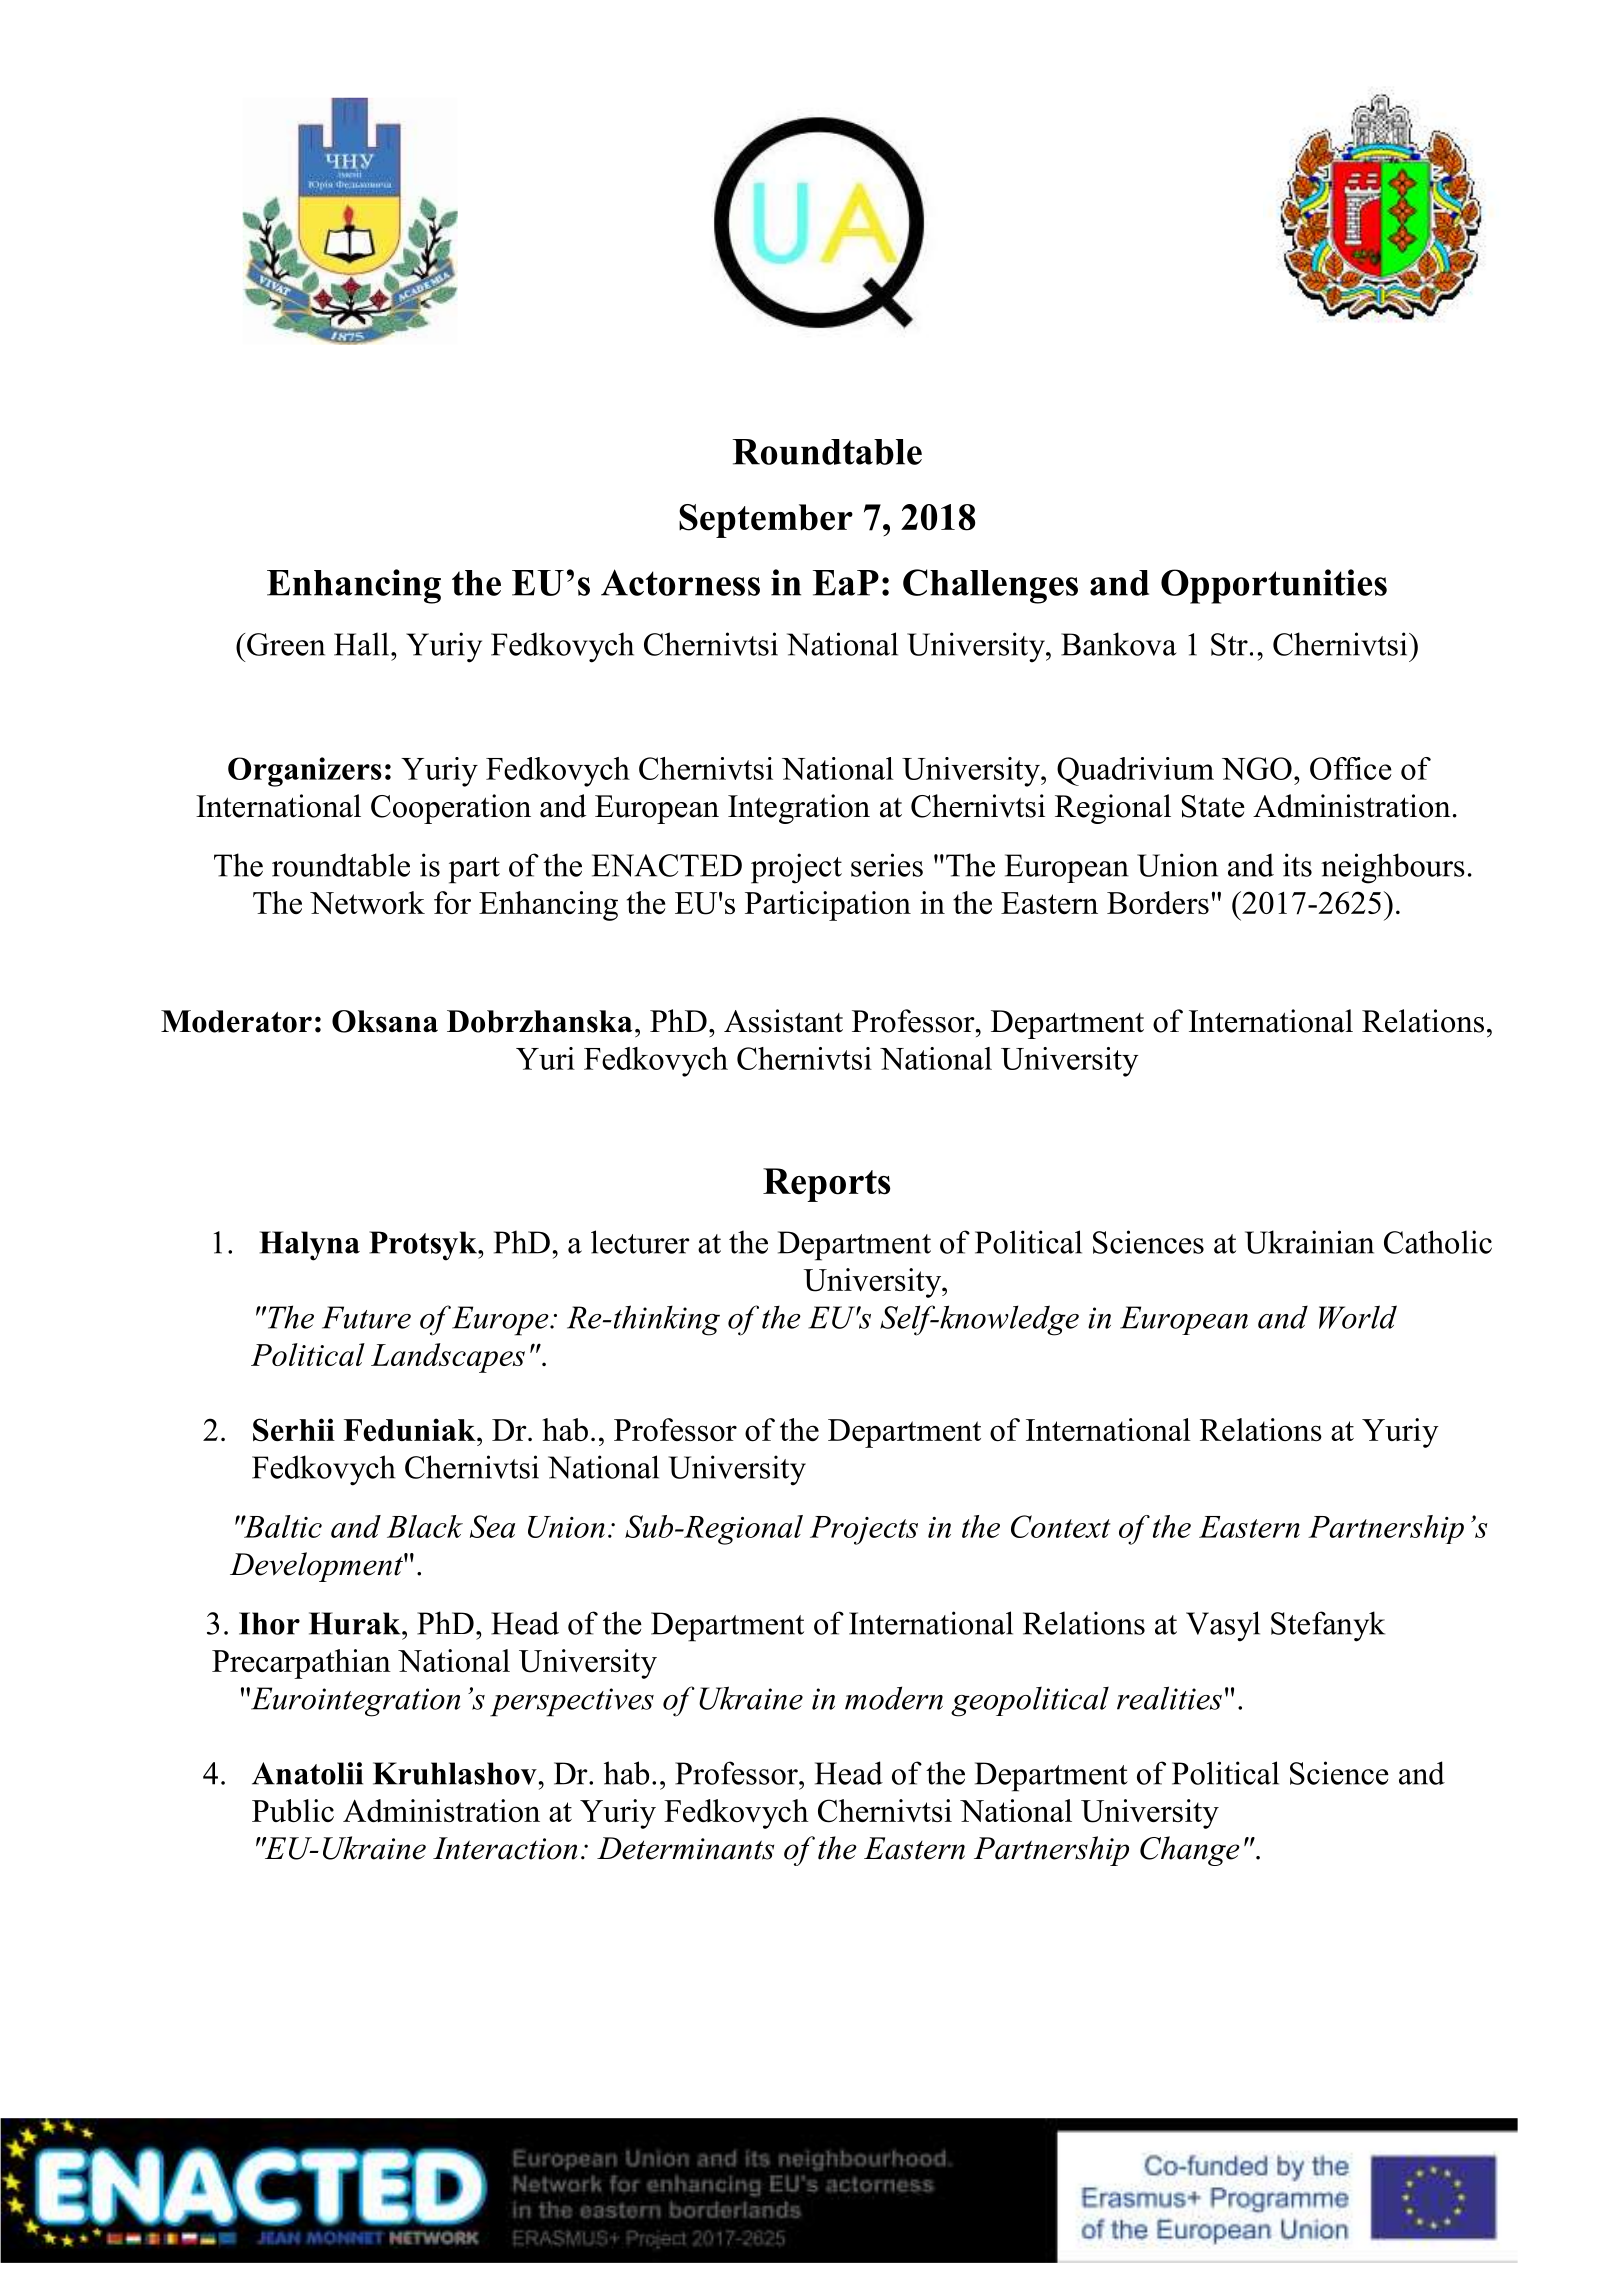  What do you see at coordinates (309, 1246) in the image?
I see `Halyna` at bounding box center [309, 1246].
